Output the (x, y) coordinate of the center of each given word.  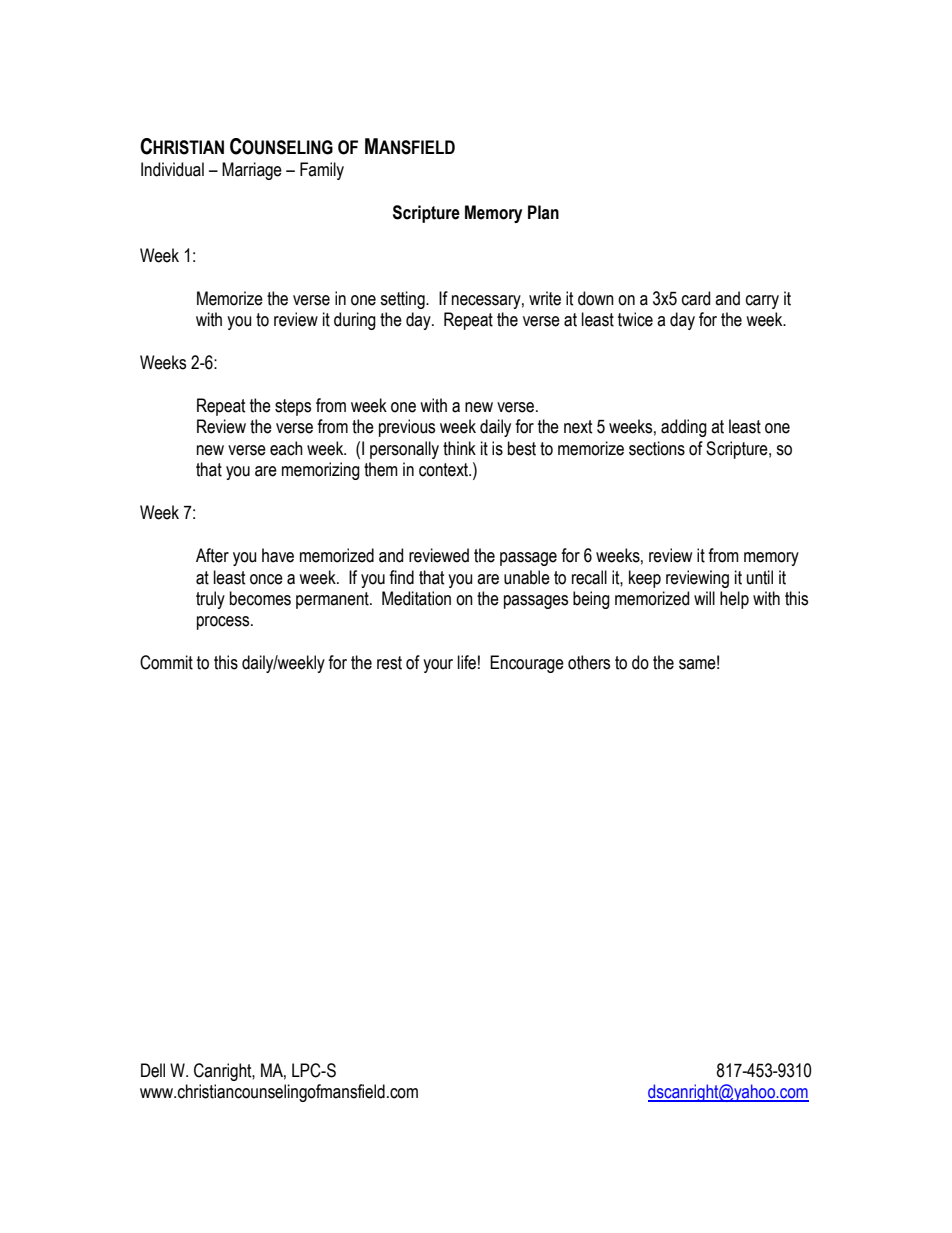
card (696, 298)
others (589, 662)
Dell (153, 1070)
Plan (543, 212)
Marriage (252, 171)
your (438, 666)
